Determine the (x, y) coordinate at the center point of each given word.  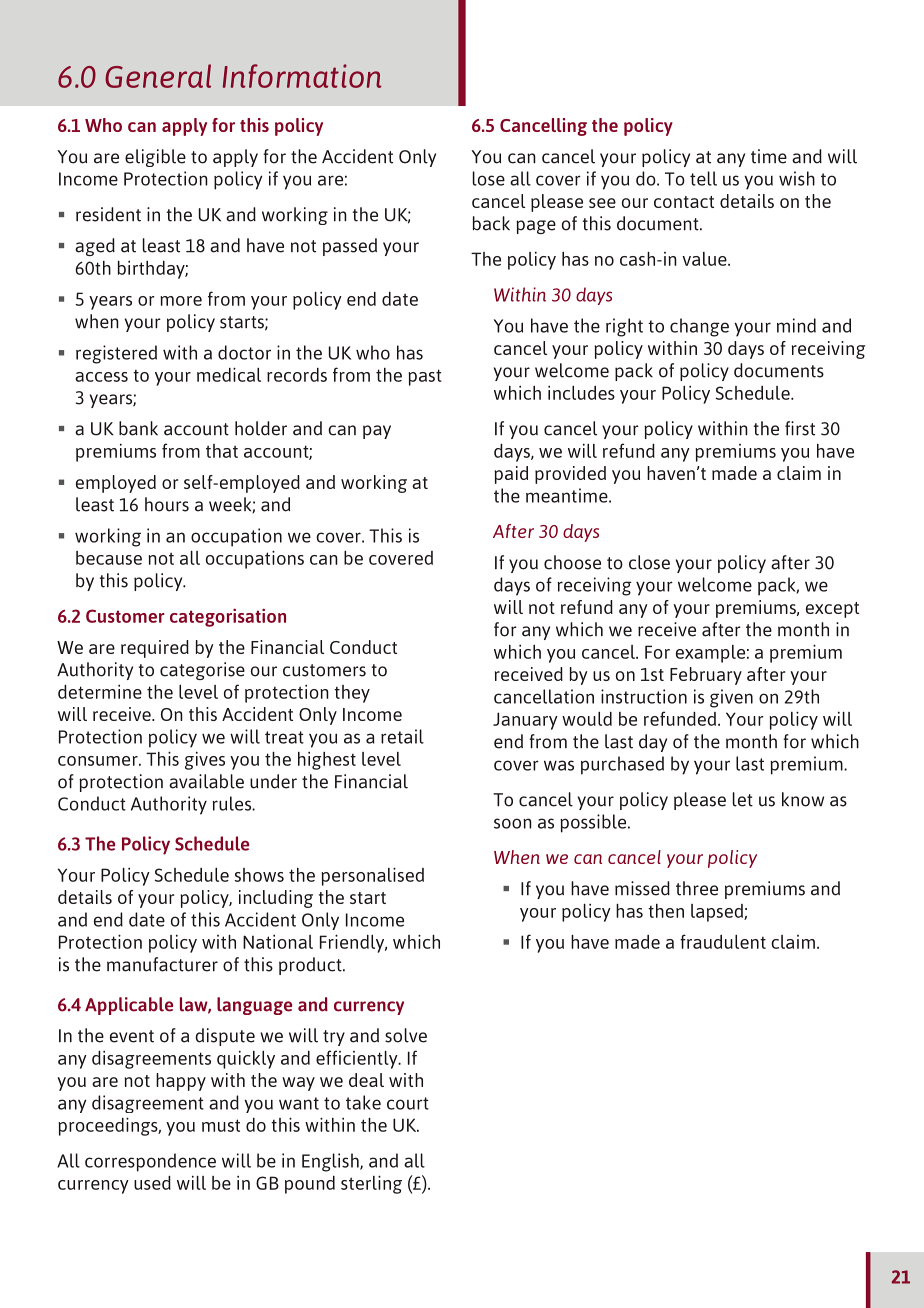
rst (805, 429)
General (158, 76)
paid (511, 475)
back (491, 223)
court (408, 1103)
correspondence (150, 1162)
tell (703, 178)
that (222, 451)
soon (513, 823)
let (743, 799)
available (206, 781)
